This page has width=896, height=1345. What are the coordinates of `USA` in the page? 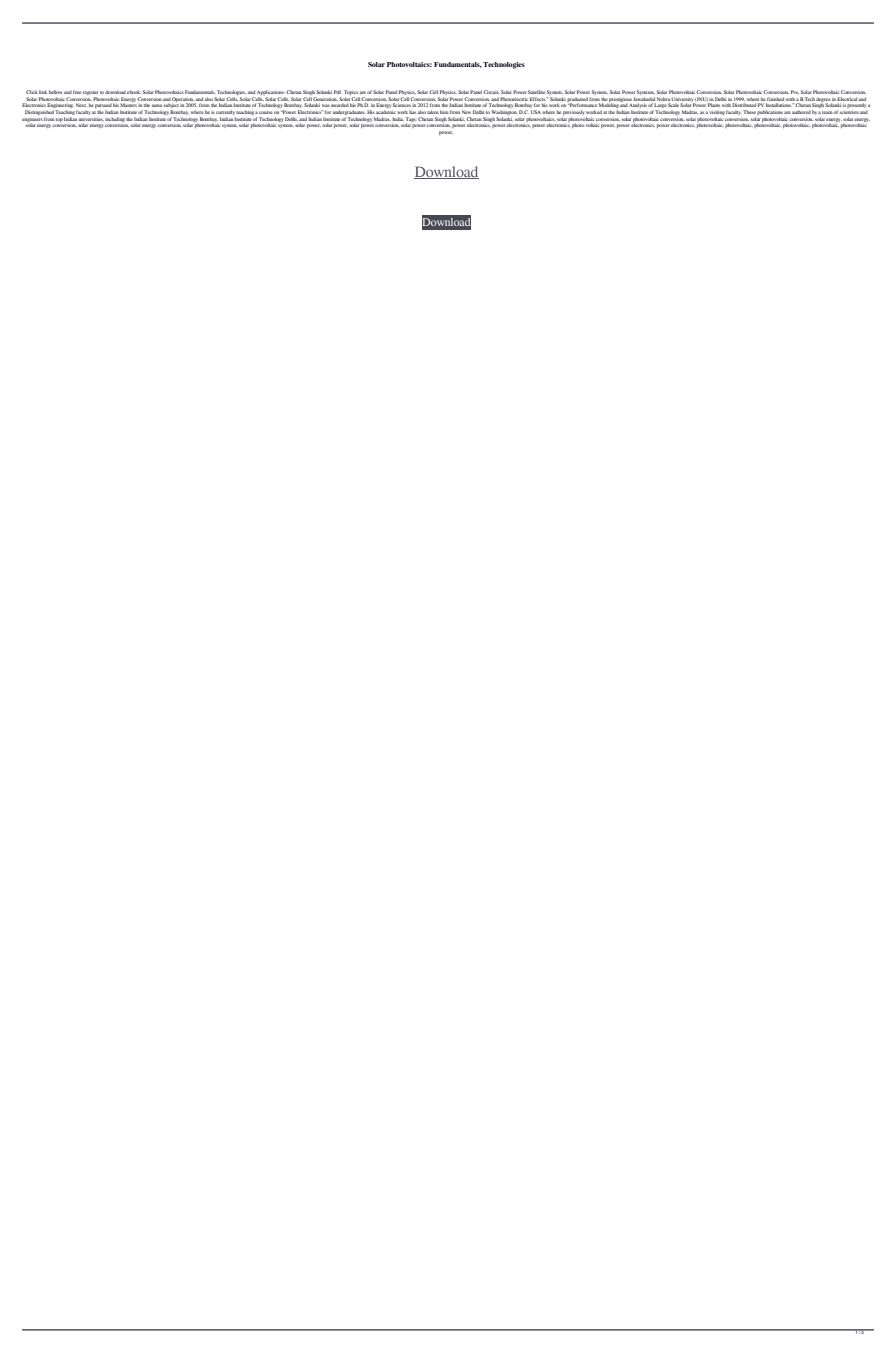 It's located at (536, 112).
